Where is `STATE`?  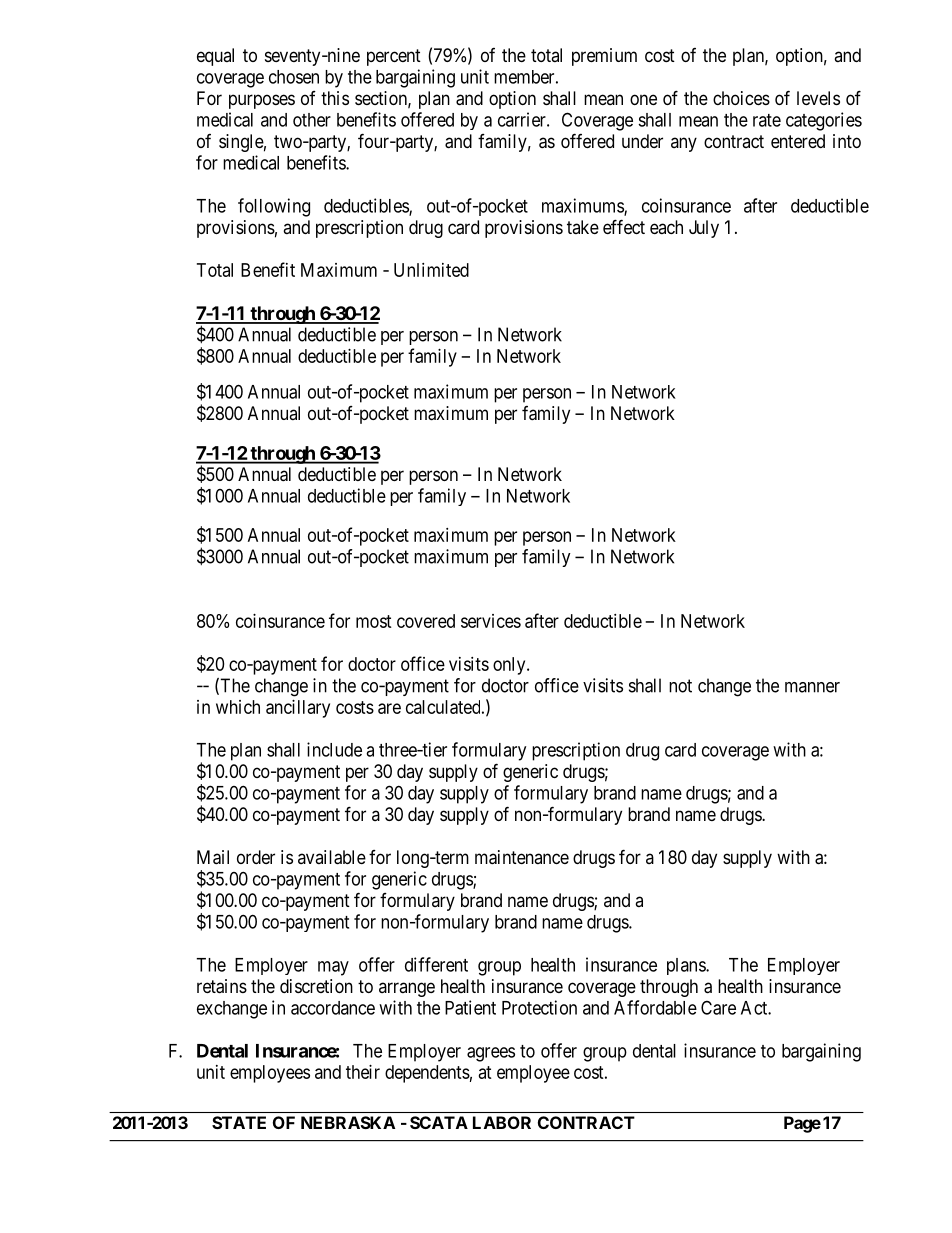 STATE is located at coordinates (239, 1122).
